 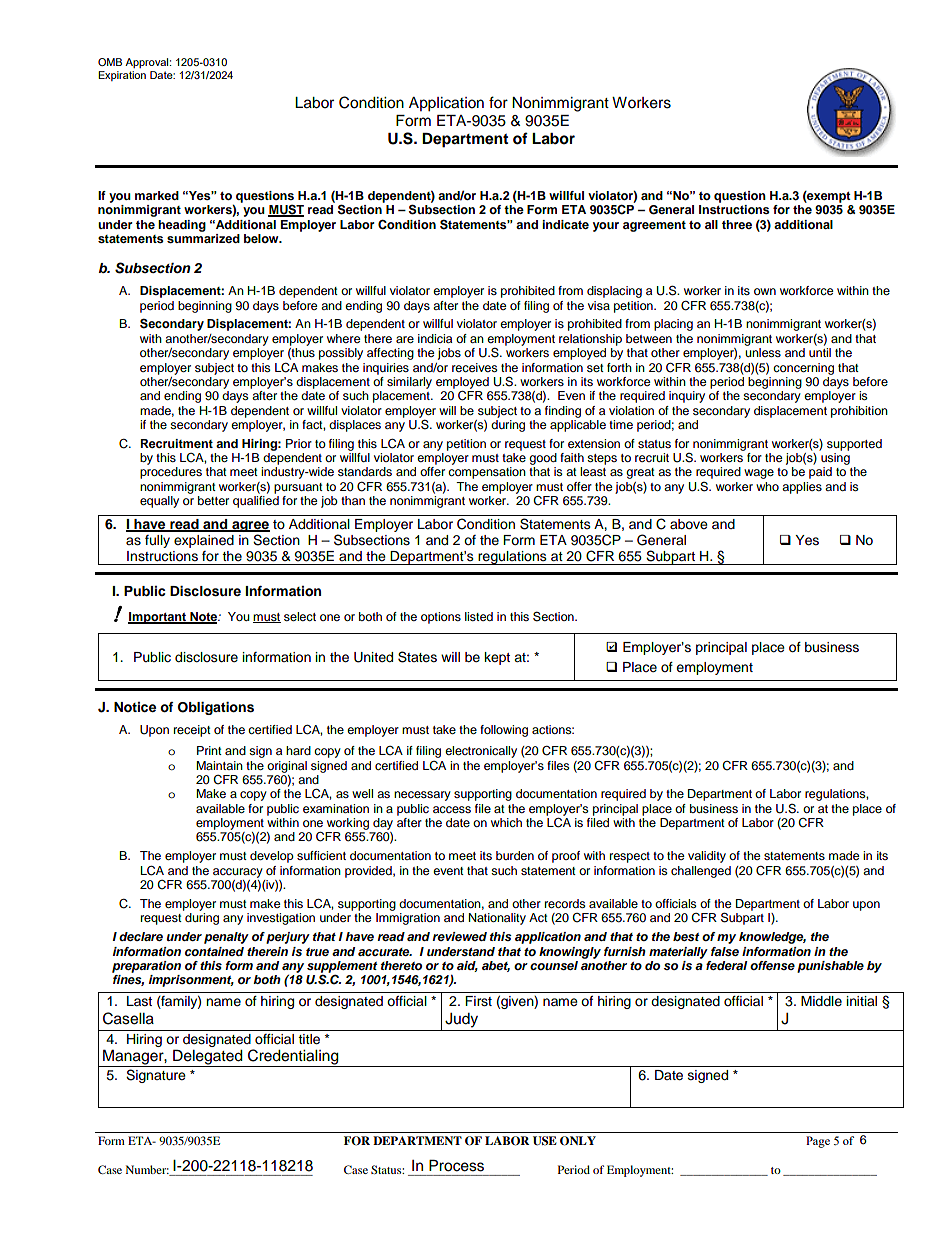 What do you see at coordinates (479, 616) in the image?
I see `listed` at bounding box center [479, 616].
